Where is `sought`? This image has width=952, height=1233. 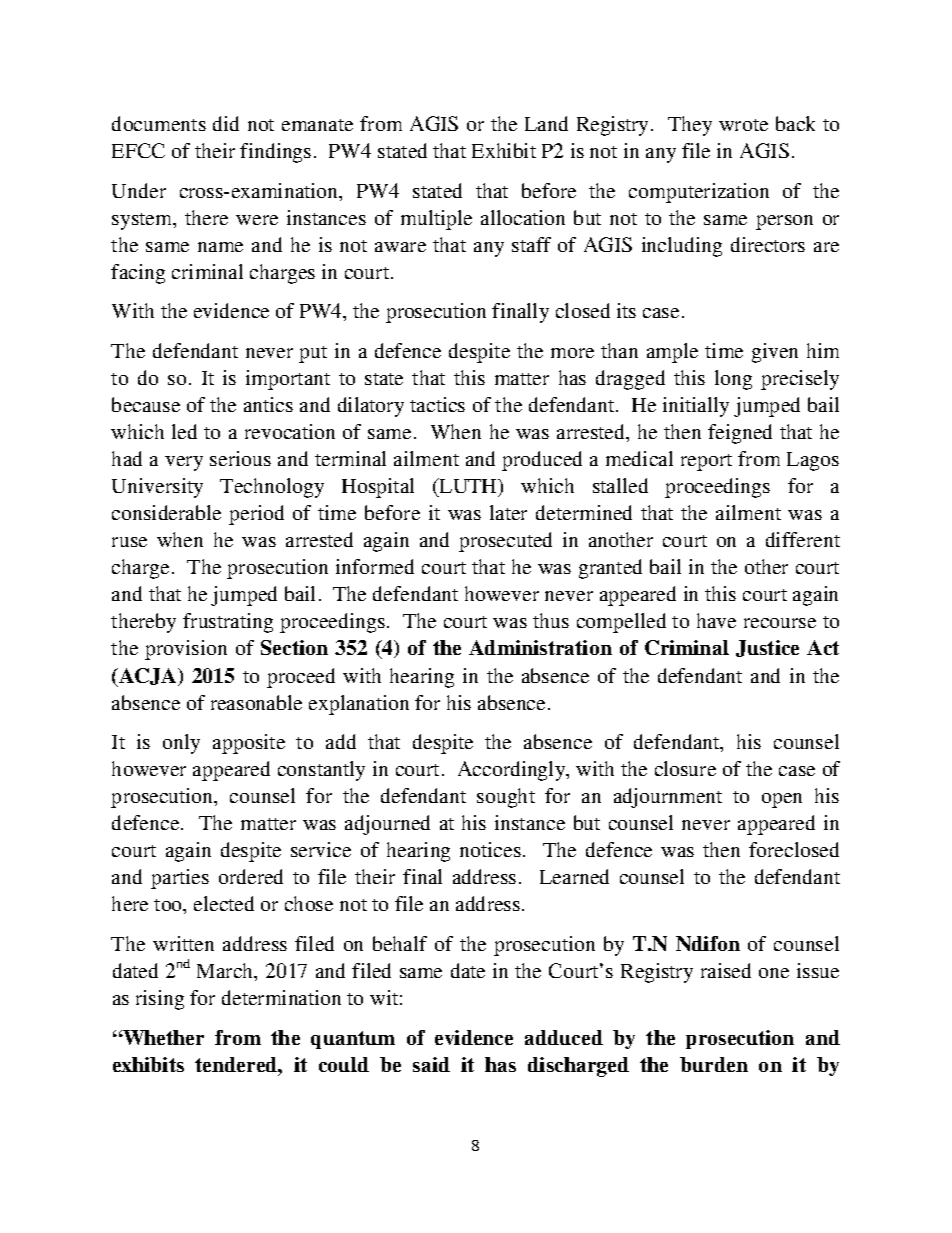 sought is located at coordinates (506, 798).
